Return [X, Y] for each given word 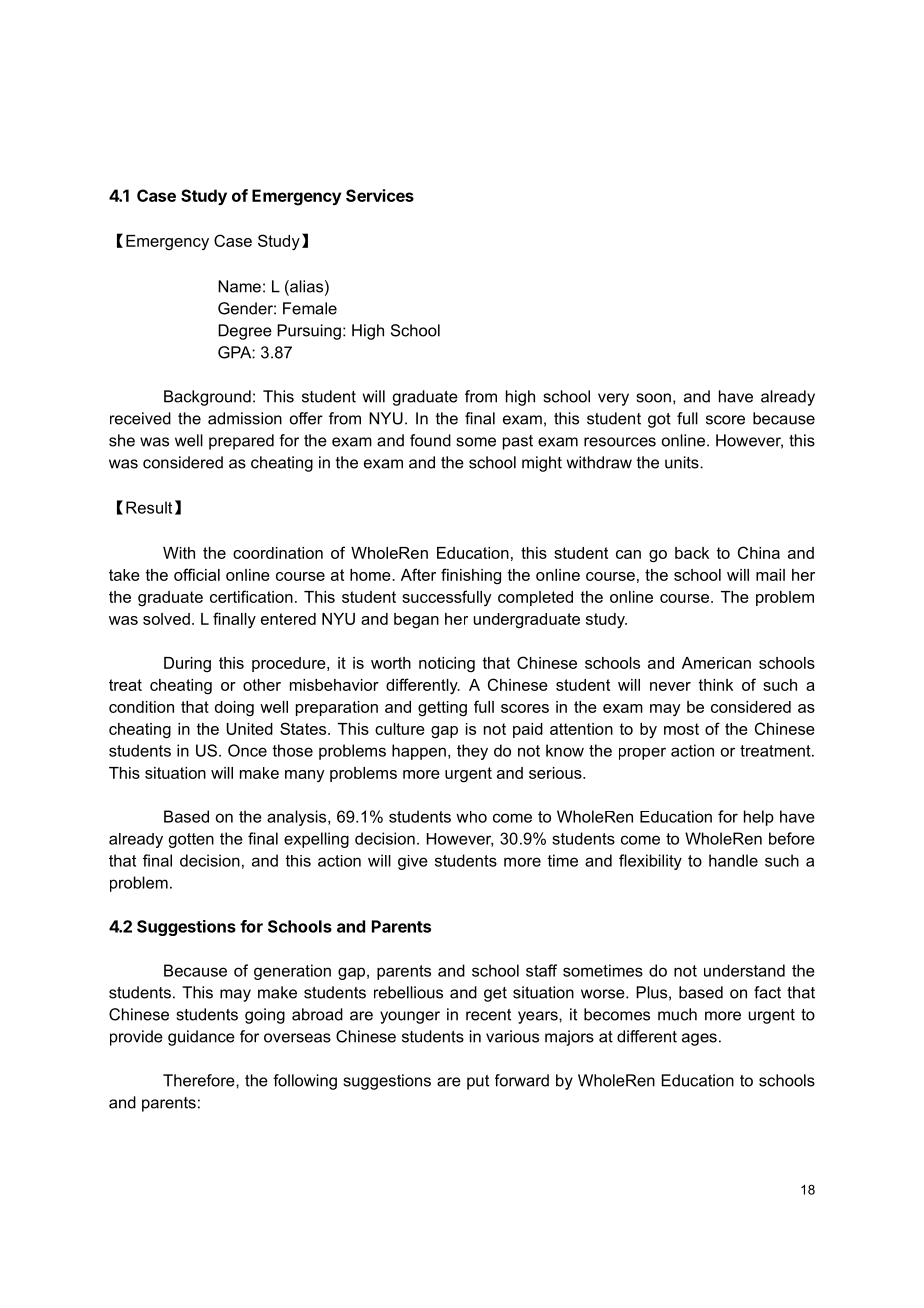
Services [380, 195]
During [187, 664]
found [430, 440]
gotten [191, 840]
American [716, 663]
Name [239, 286]
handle [733, 860]
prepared [241, 442]
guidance [201, 1038]
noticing [447, 665]
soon [653, 398]
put [478, 1082]
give [413, 862]
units [683, 462]
